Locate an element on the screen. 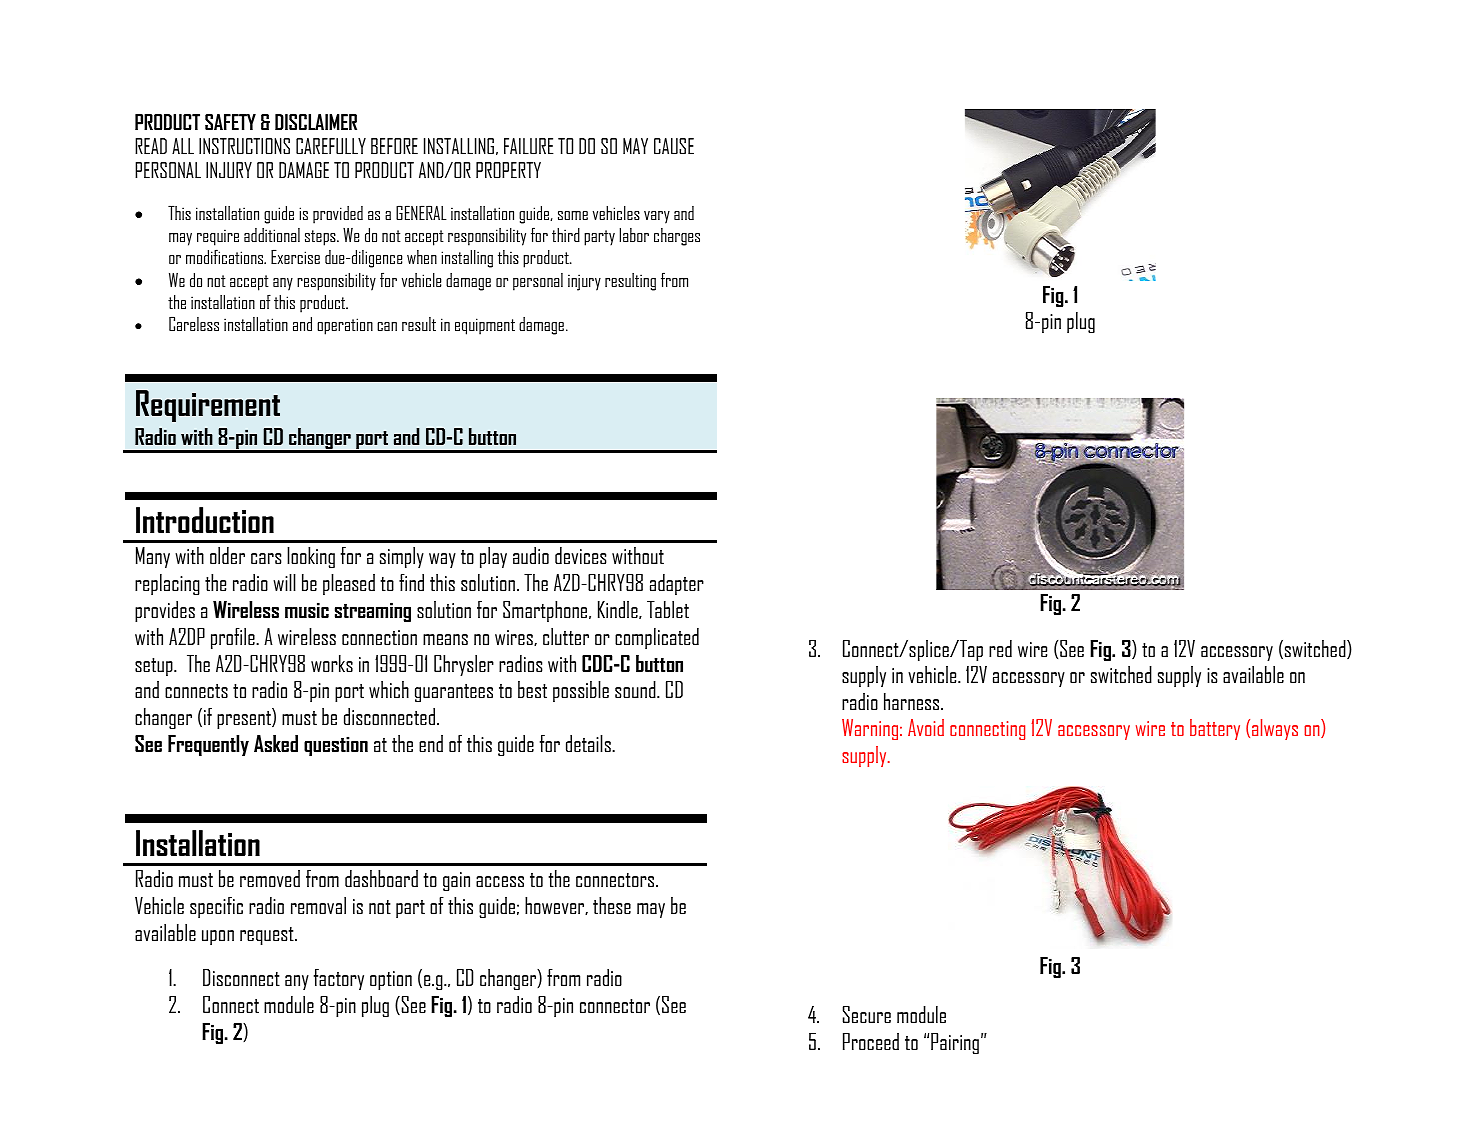  Introduction is located at coordinates (205, 520).
